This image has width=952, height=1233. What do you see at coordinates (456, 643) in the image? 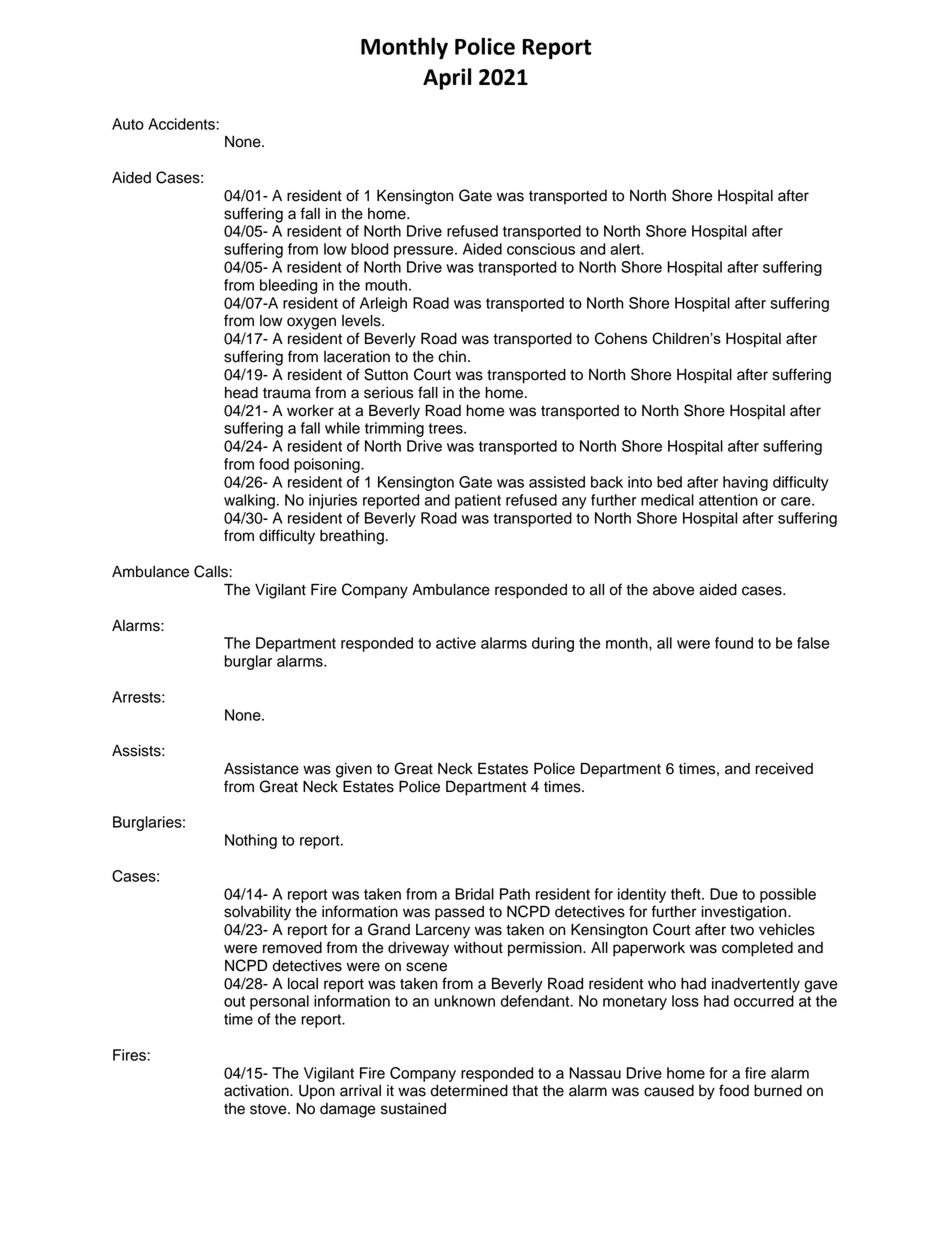
I see `active` at bounding box center [456, 643].
